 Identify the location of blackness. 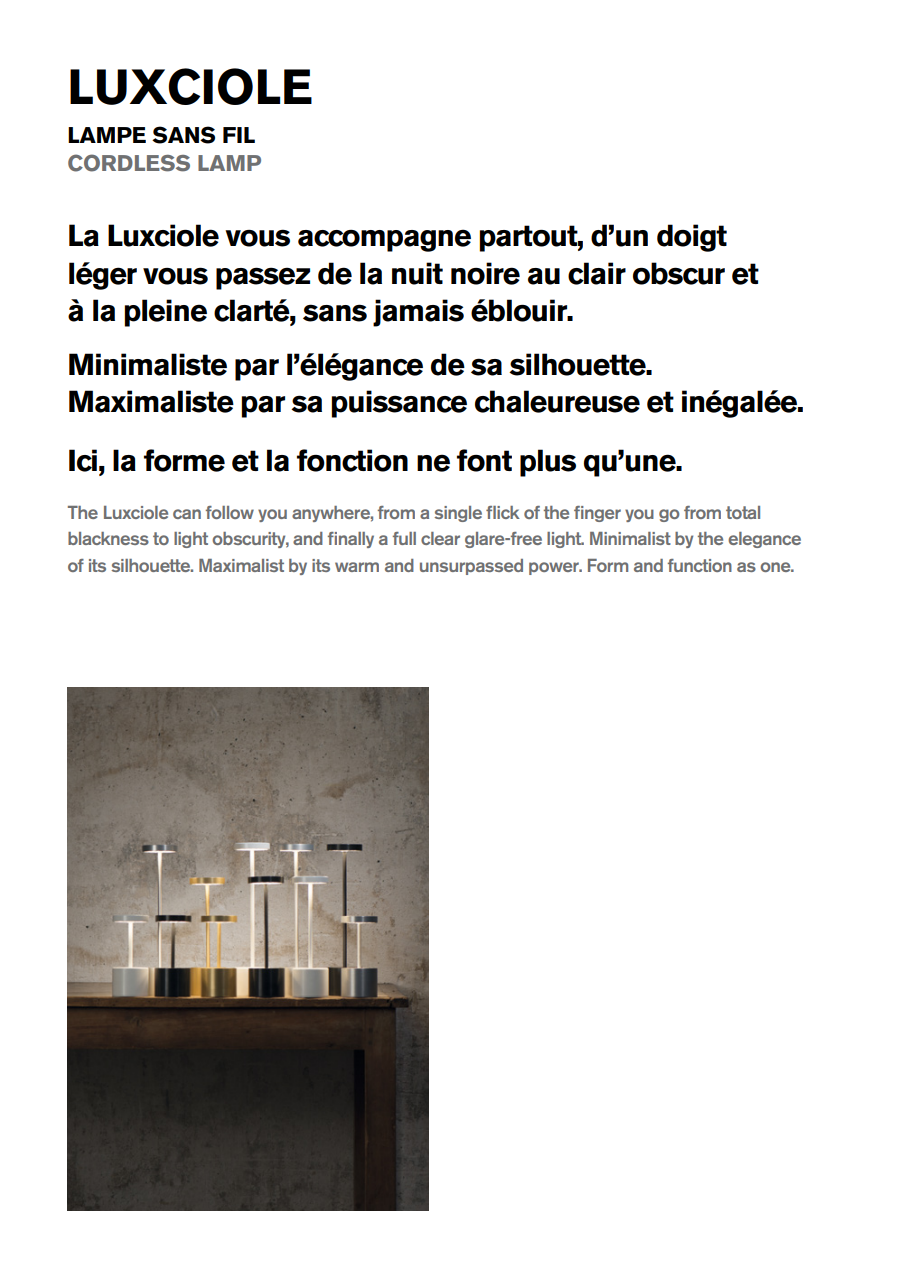
(108, 538).
